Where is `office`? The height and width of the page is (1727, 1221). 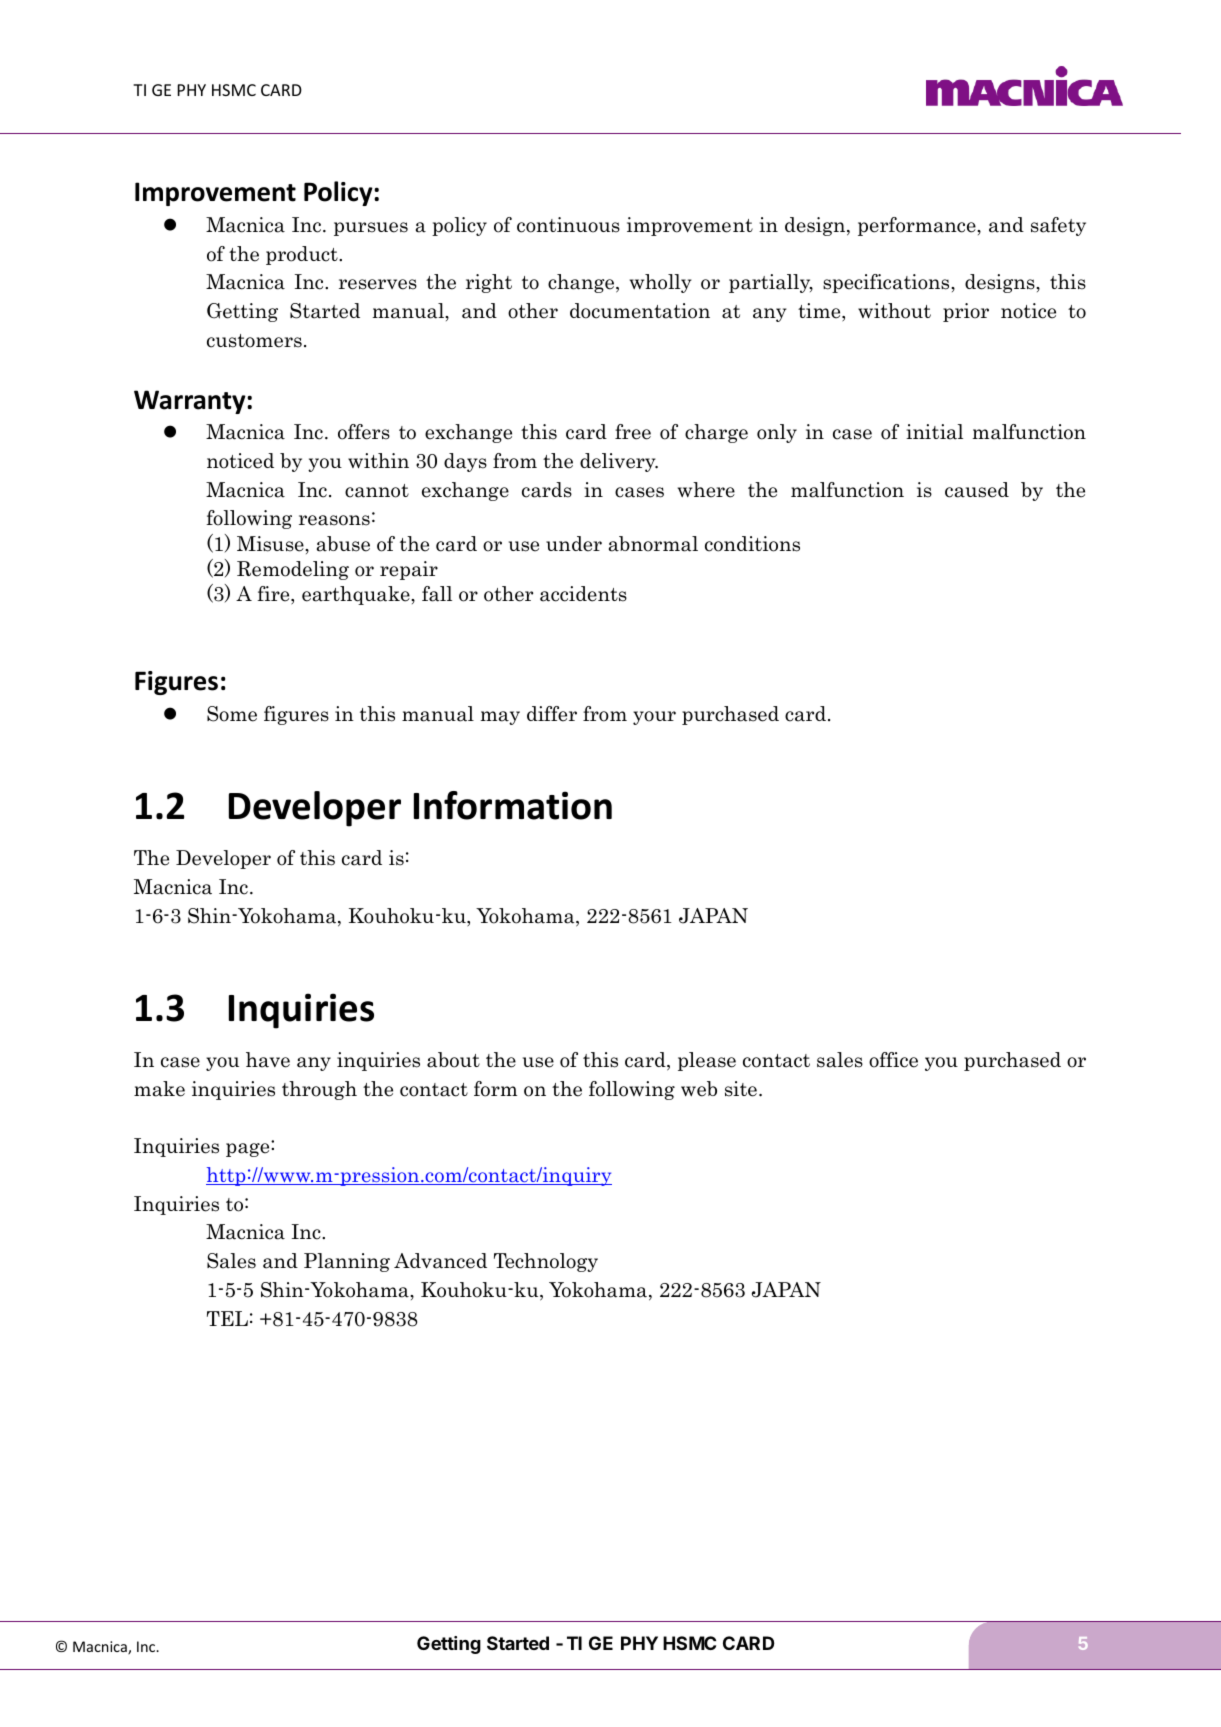
office is located at coordinates (893, 1060).
